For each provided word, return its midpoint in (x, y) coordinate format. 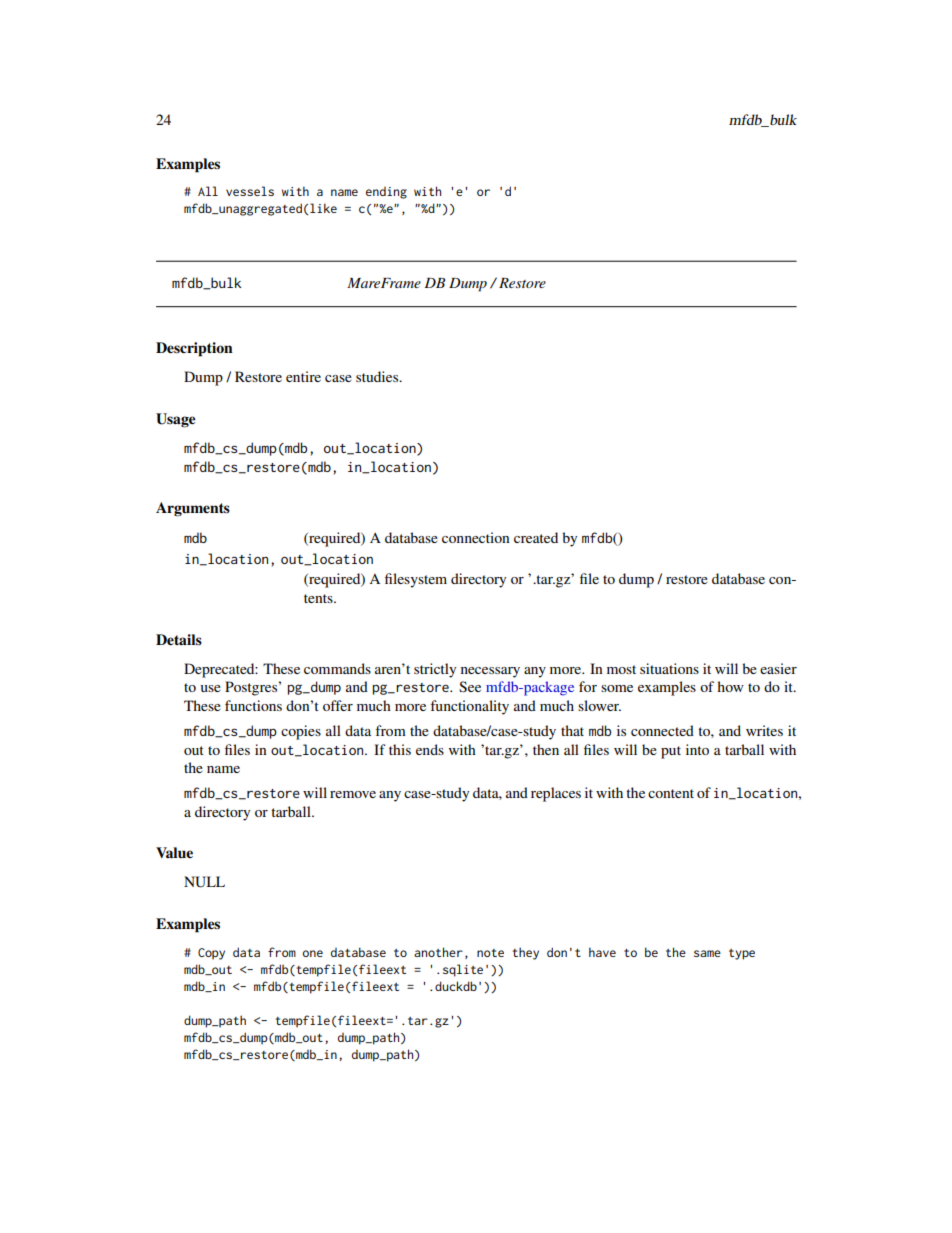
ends (430, 749)
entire (303, 376)
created (536, 537)
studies (378, 376)
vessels (250, 191)
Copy (211, 954)
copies (301, 732)
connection (476, 537)
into (697, 749)
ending (386, 193)
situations (669, 668)
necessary (490, 672)
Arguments (193, 509)
